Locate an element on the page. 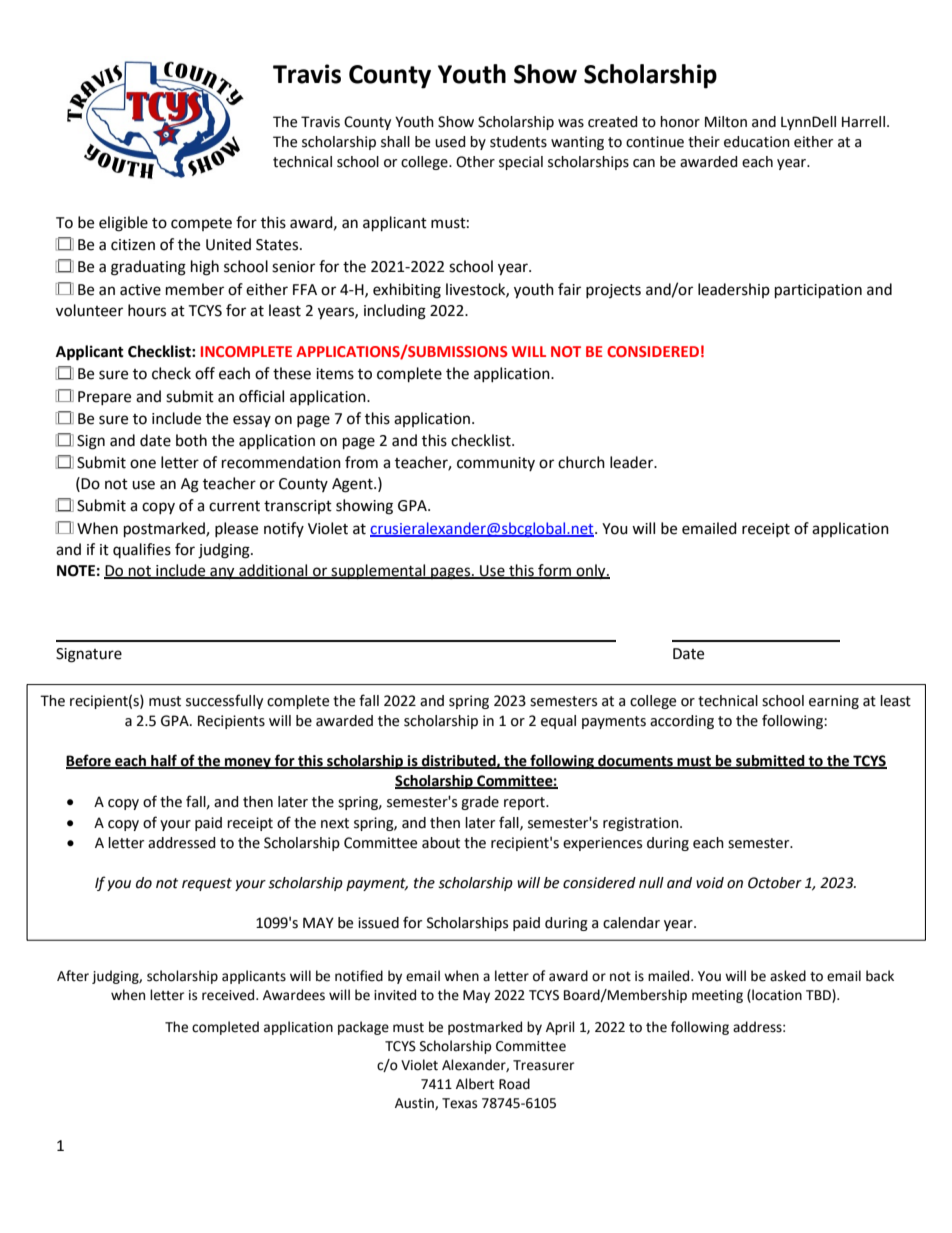  Albert is located at coordinates (475, 1084).
